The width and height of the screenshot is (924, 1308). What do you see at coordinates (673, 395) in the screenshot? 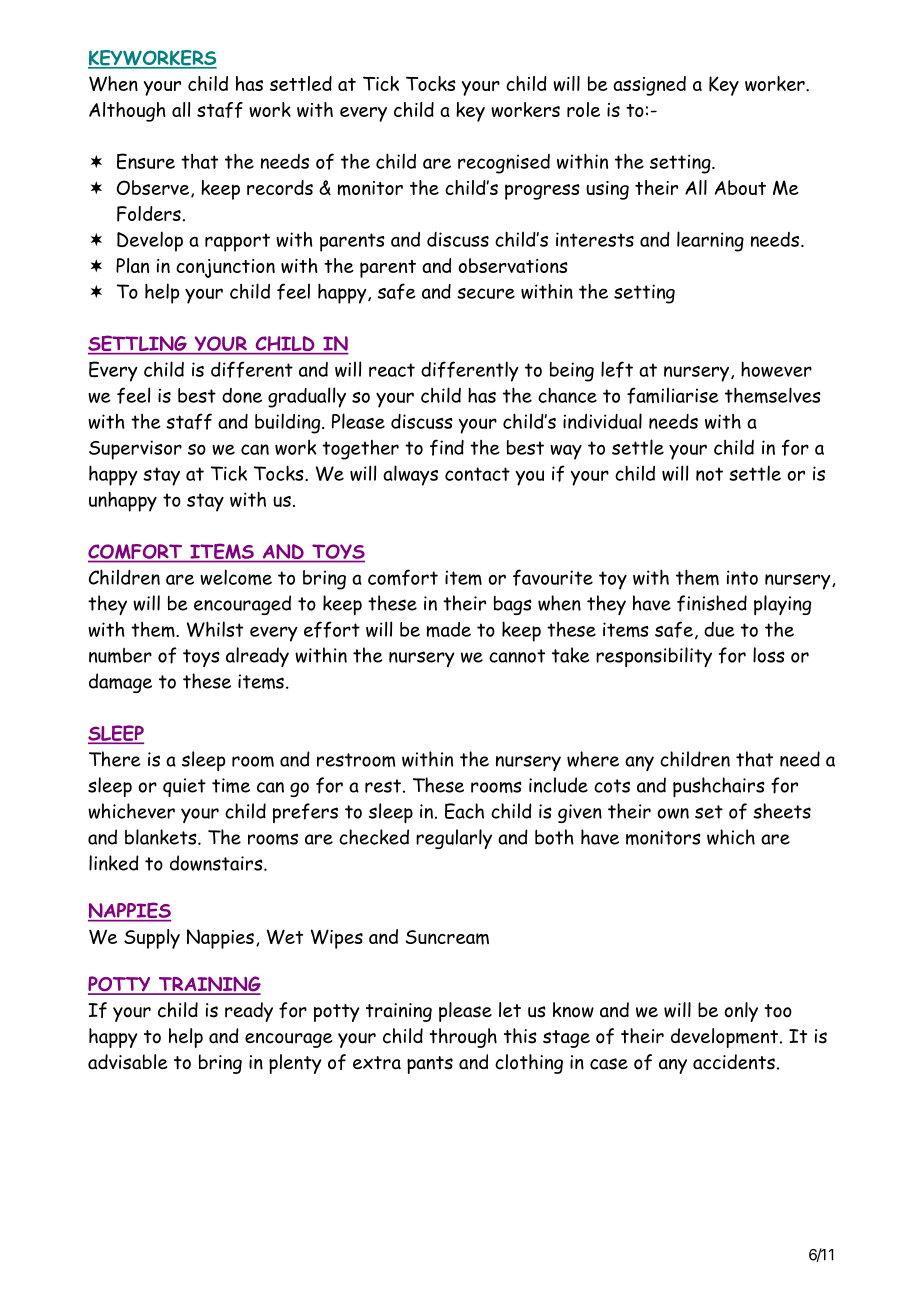
I see `familiarise` at bounding box center [673, 395].
